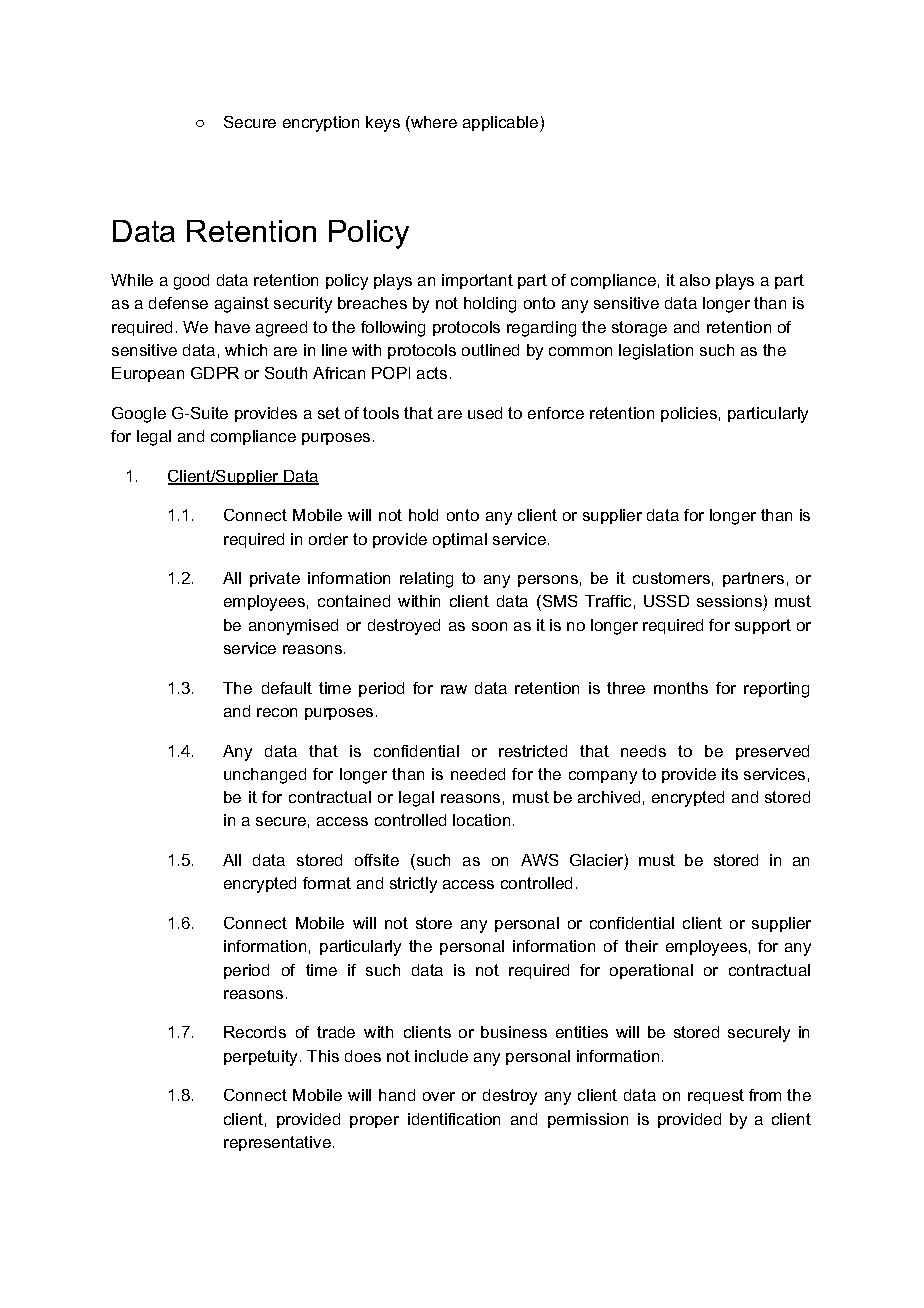 Image resolution: width=924 pixels, height=1308 pixels. What do you see at coordinates (666, 601) in the image?
I see `USSD` at bounding box center [666, 601].
